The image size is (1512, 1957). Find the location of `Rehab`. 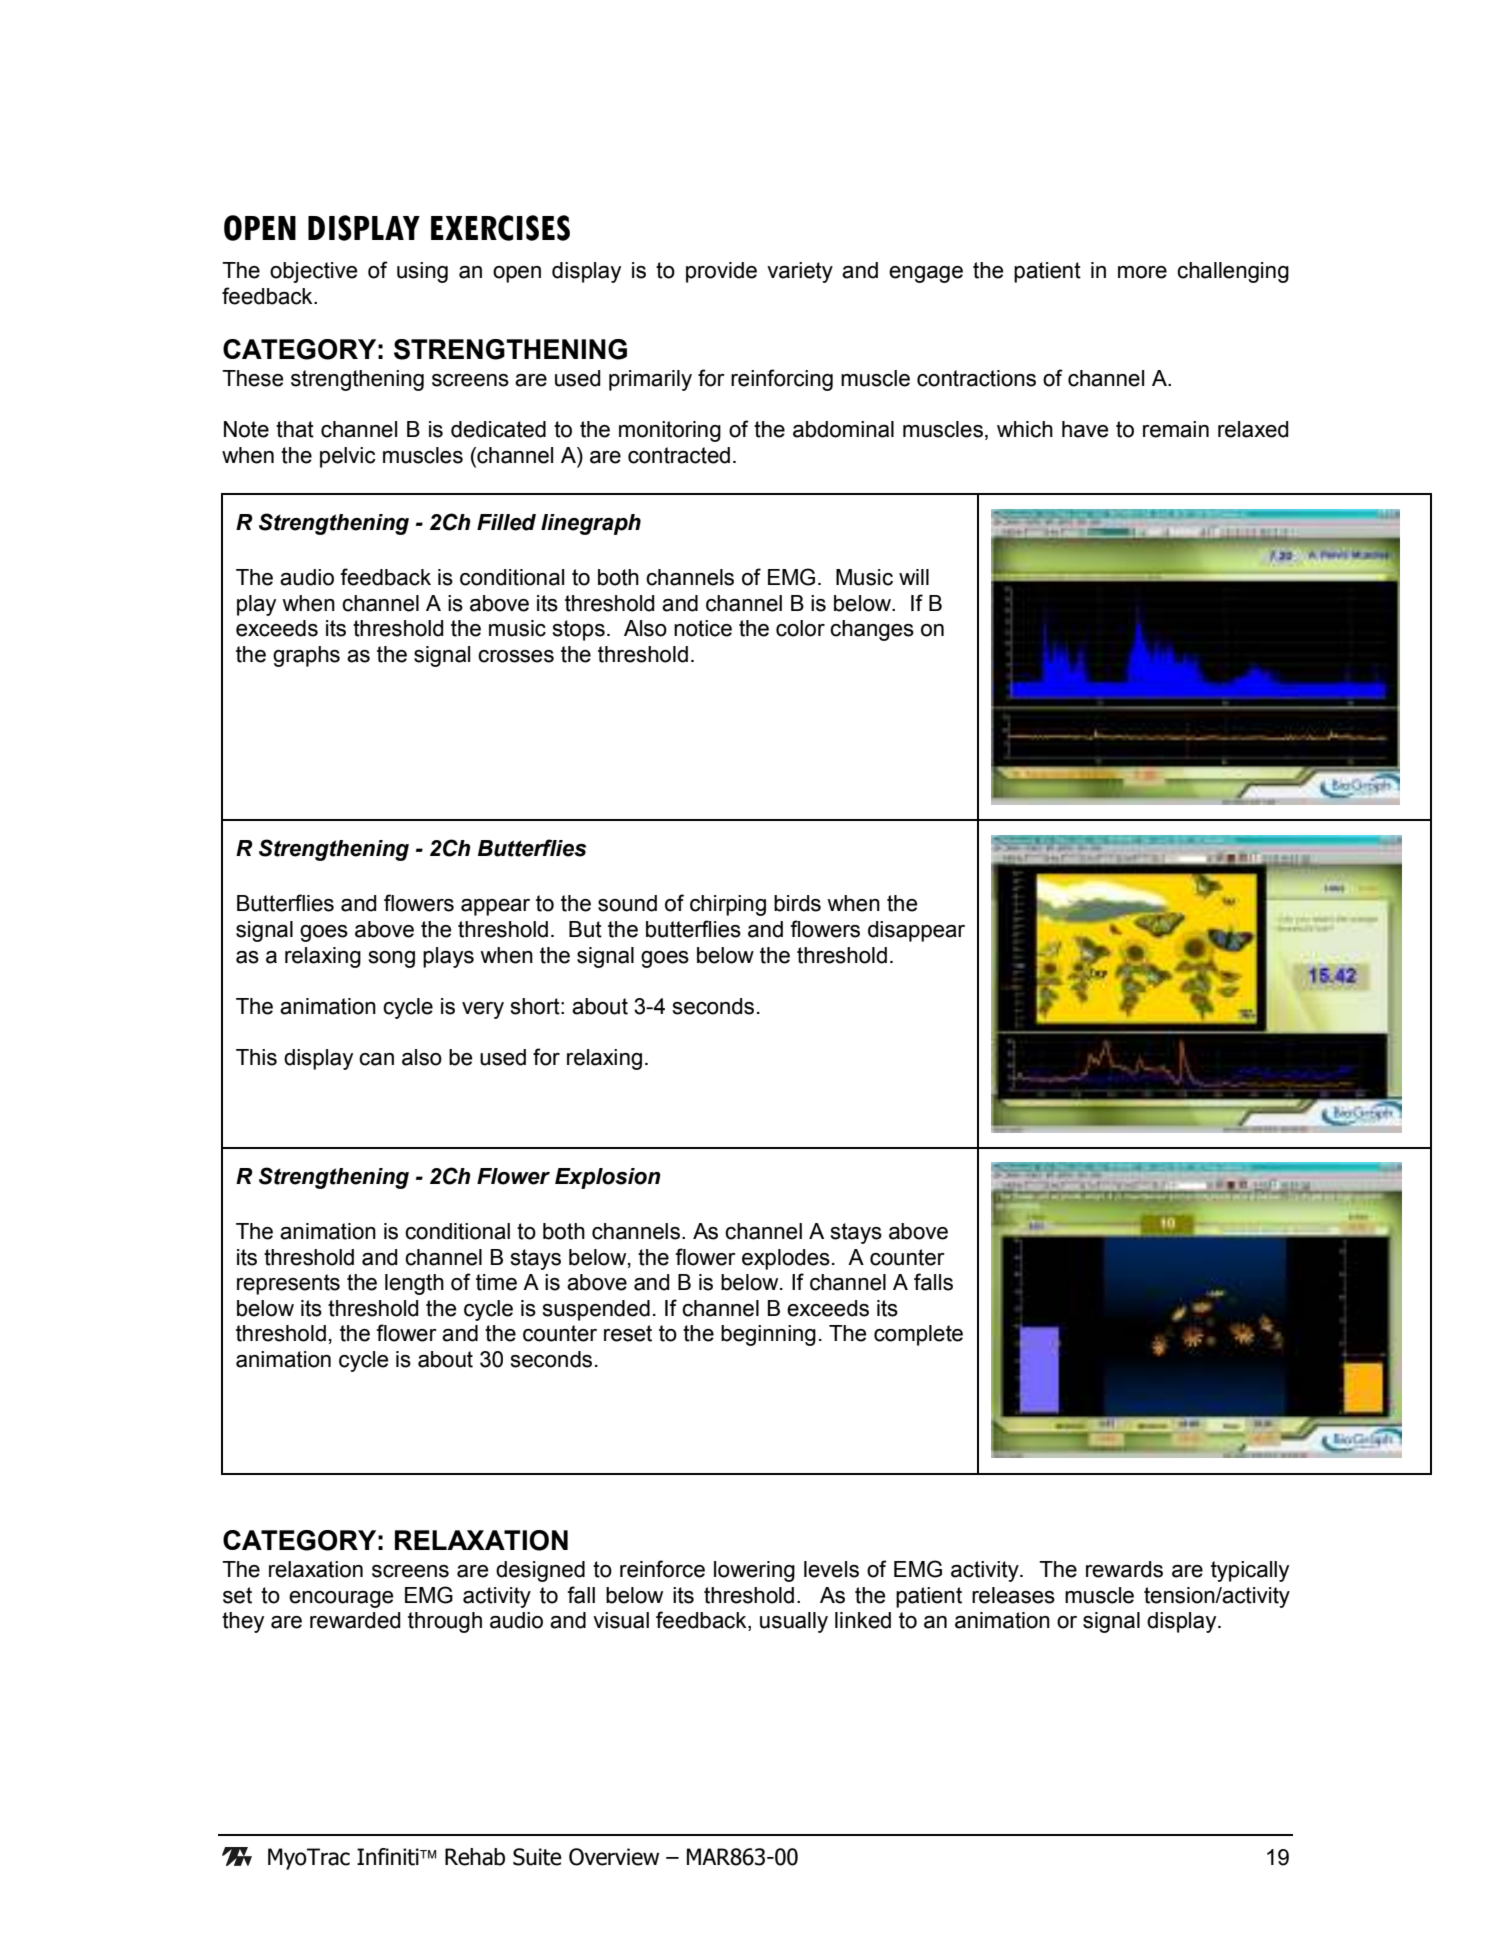

Rehab is located at coordinates (475, 1857).
